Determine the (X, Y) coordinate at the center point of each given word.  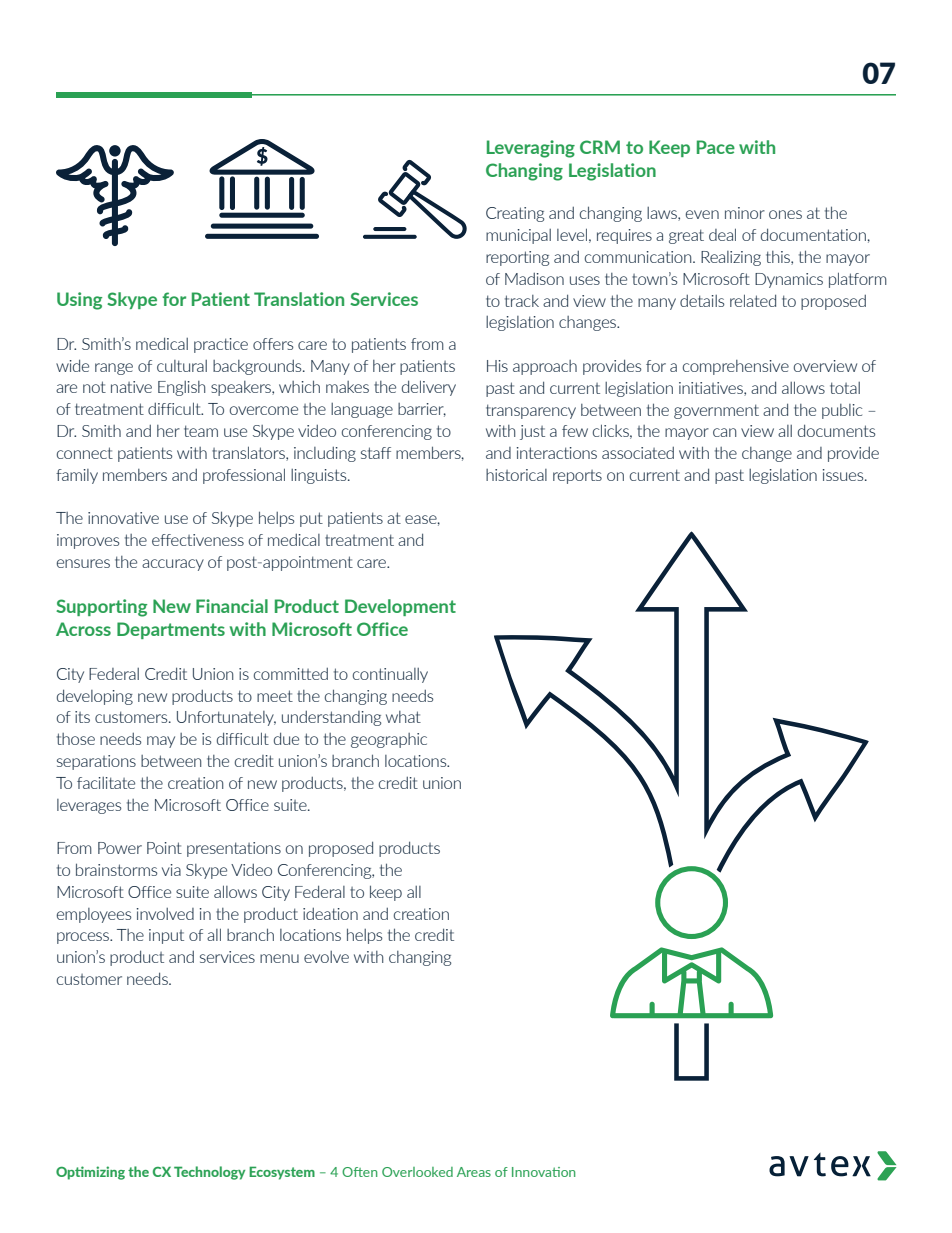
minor (745, 213)
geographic (389, 740)
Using (79, 301)
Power (120, 848)
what (403, 717)
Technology (209, 1173)
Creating (515, 214)
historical (516, 475)
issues (844, 475)
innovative (123, 518)
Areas (474, 1172)
